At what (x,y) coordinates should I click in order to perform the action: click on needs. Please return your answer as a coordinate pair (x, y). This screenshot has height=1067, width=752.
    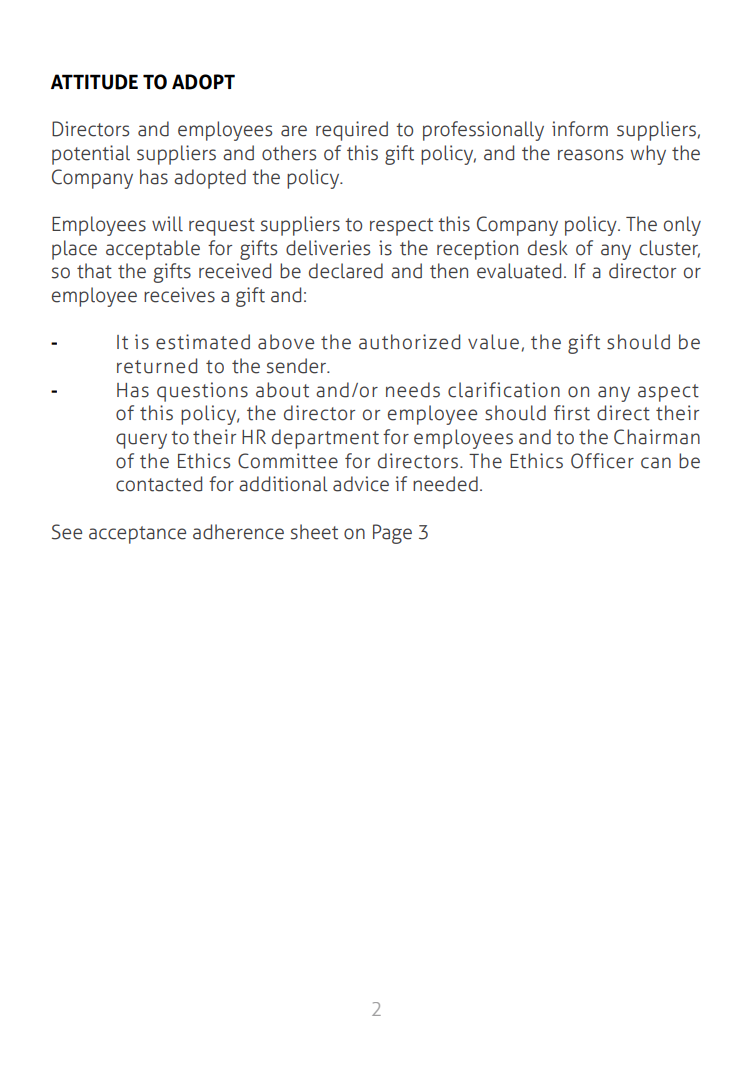
    Looking at the image, I should click on (413, 390).
